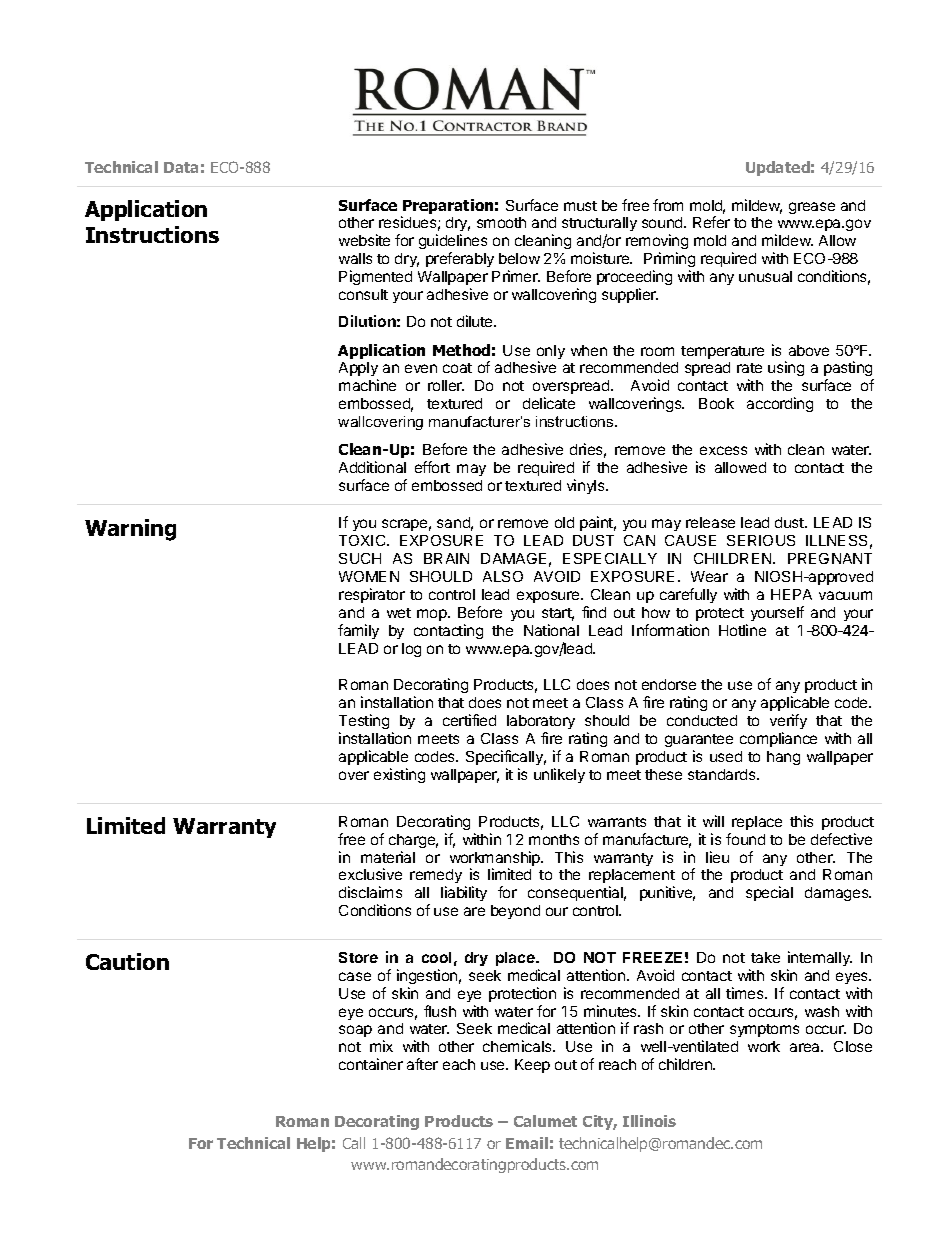 The width and height of the screenshot is (952, 1233). Describe the element at coordinates (446, 385) in the screenshot. I see `roller` at that location.
